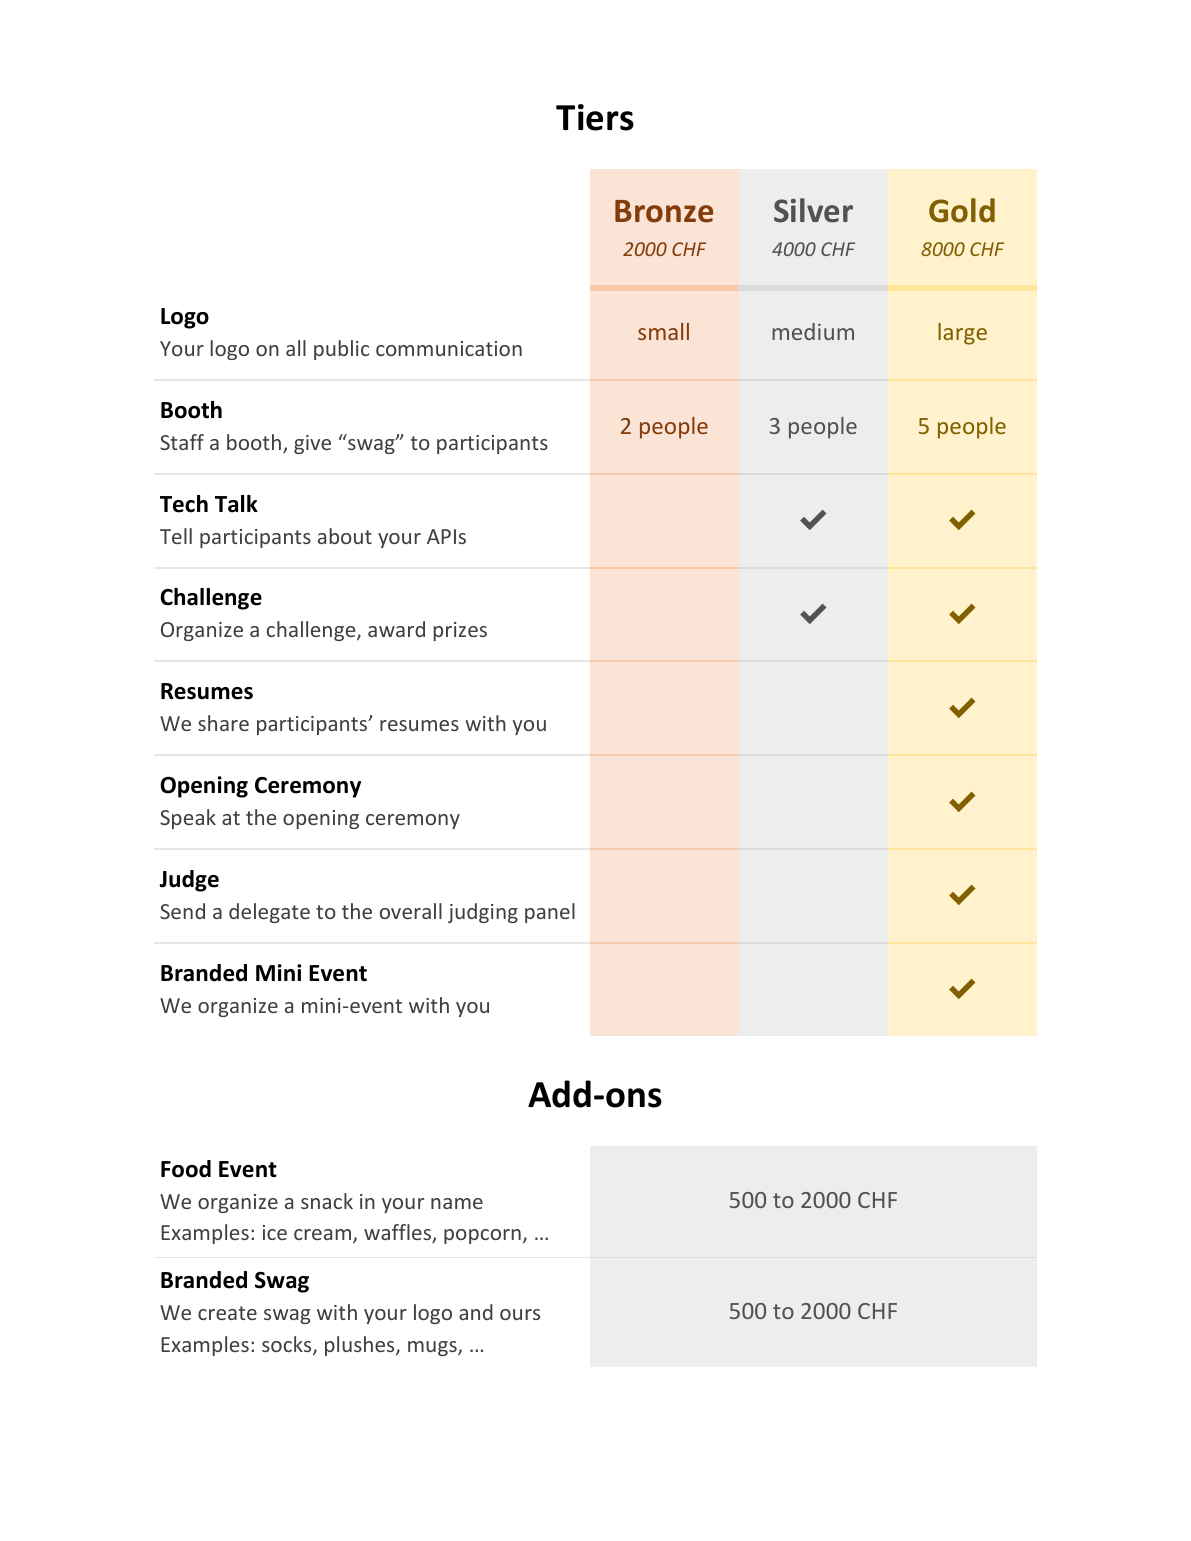 The image size is (1191, 1541). Describe the element at coordinates (460, 631) in the document. I see `prizes` at that location.
